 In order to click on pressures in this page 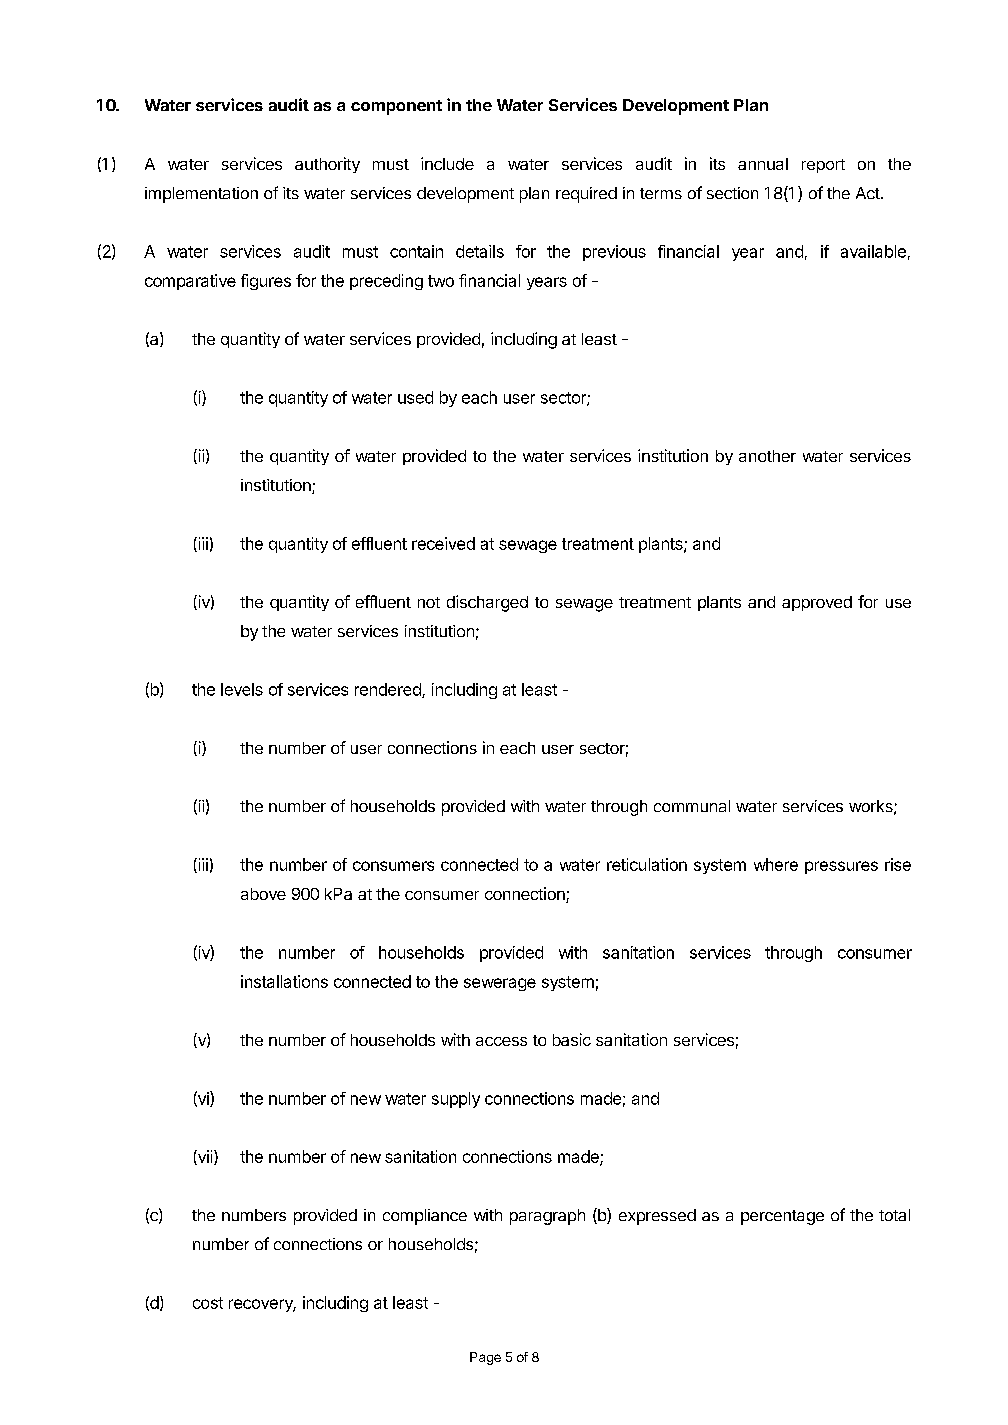, I will do `click(841, 867)`.
